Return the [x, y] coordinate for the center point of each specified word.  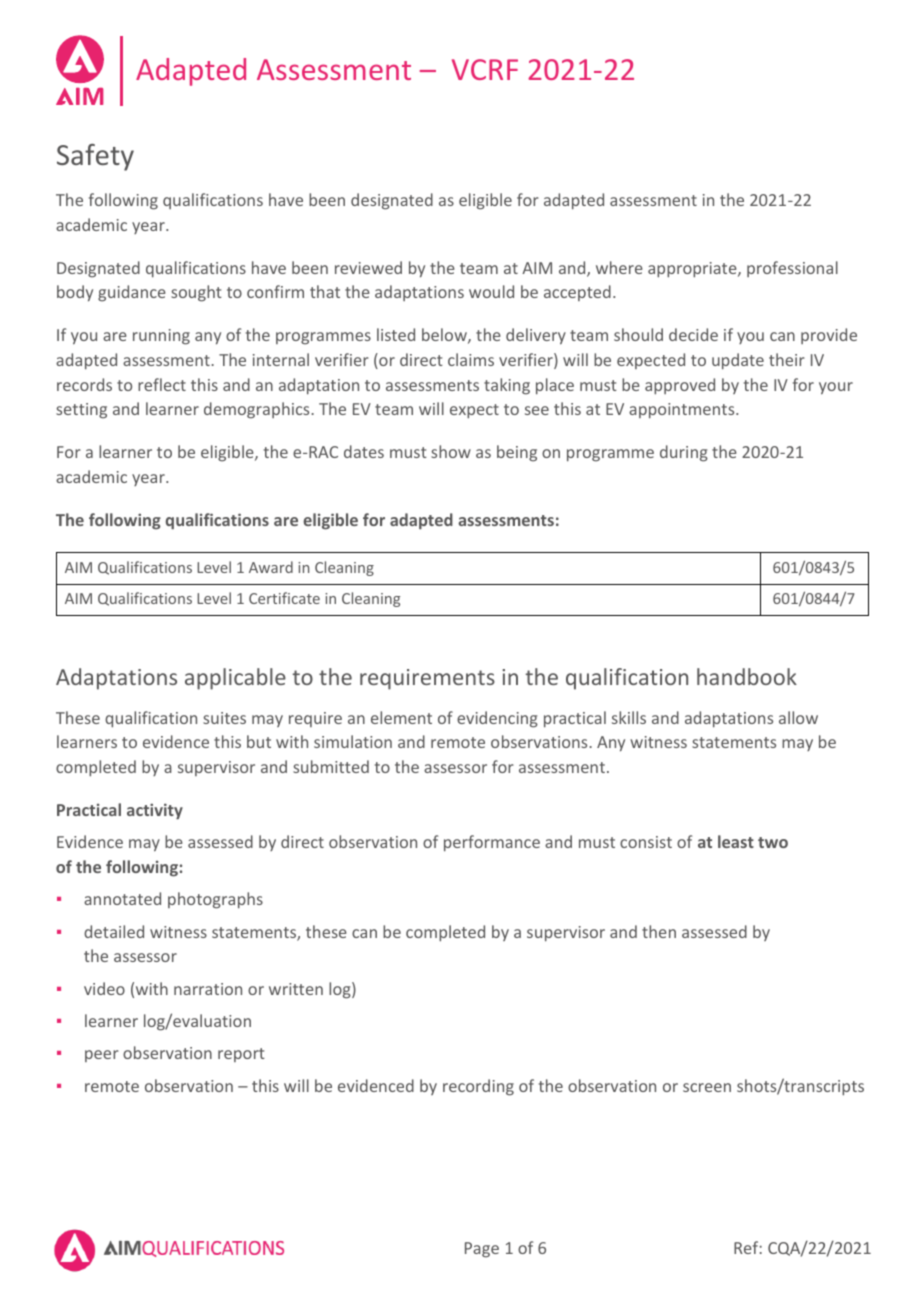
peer [102, 1056]
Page [482, 1250]
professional [792, 269]
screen [707, 1087]
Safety [95, 157]
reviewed [368, 267]
